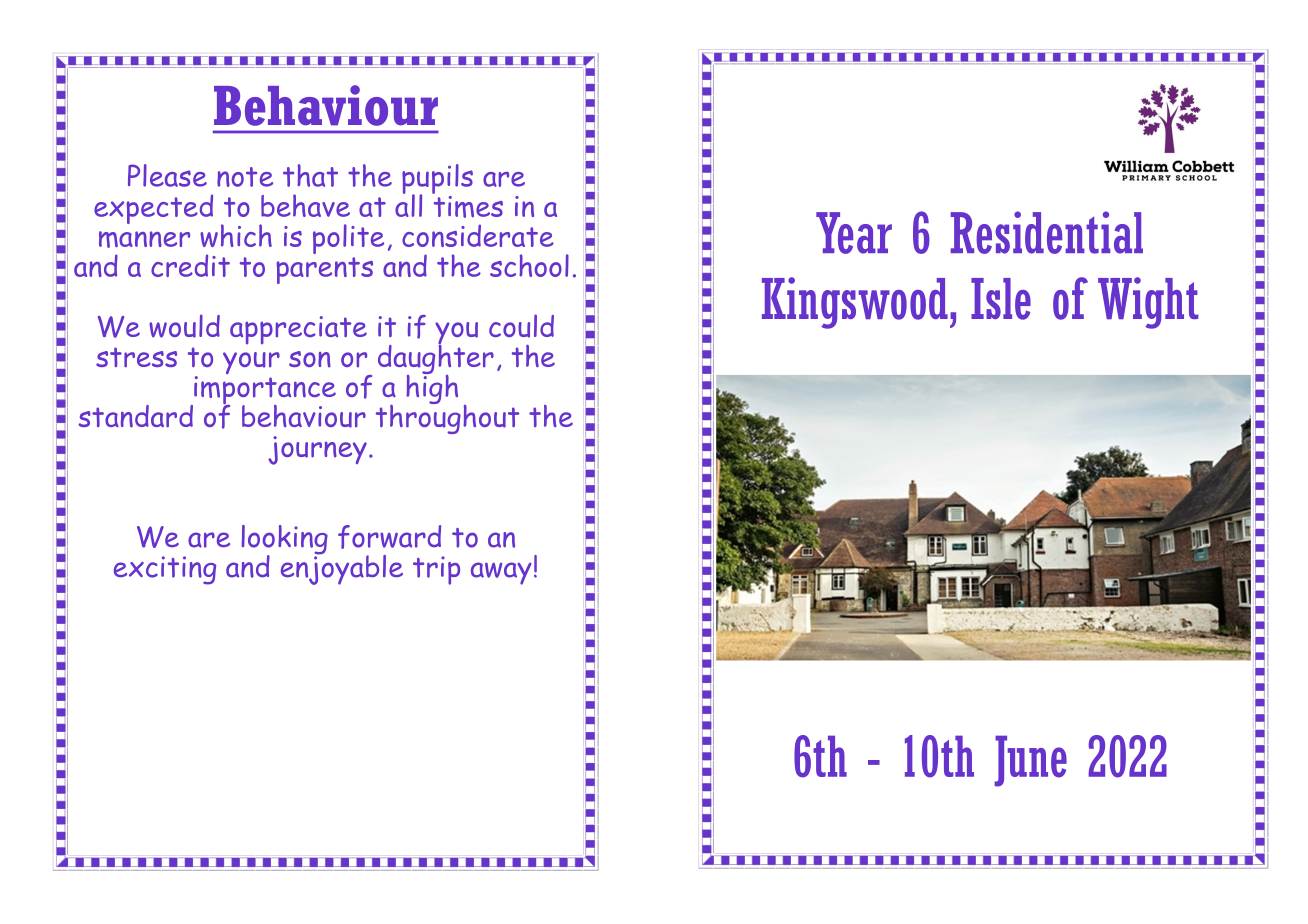  What do you see at coordinates (264, 390) in the screenshot?
I see `importance` at bounding box center [264, 390].
